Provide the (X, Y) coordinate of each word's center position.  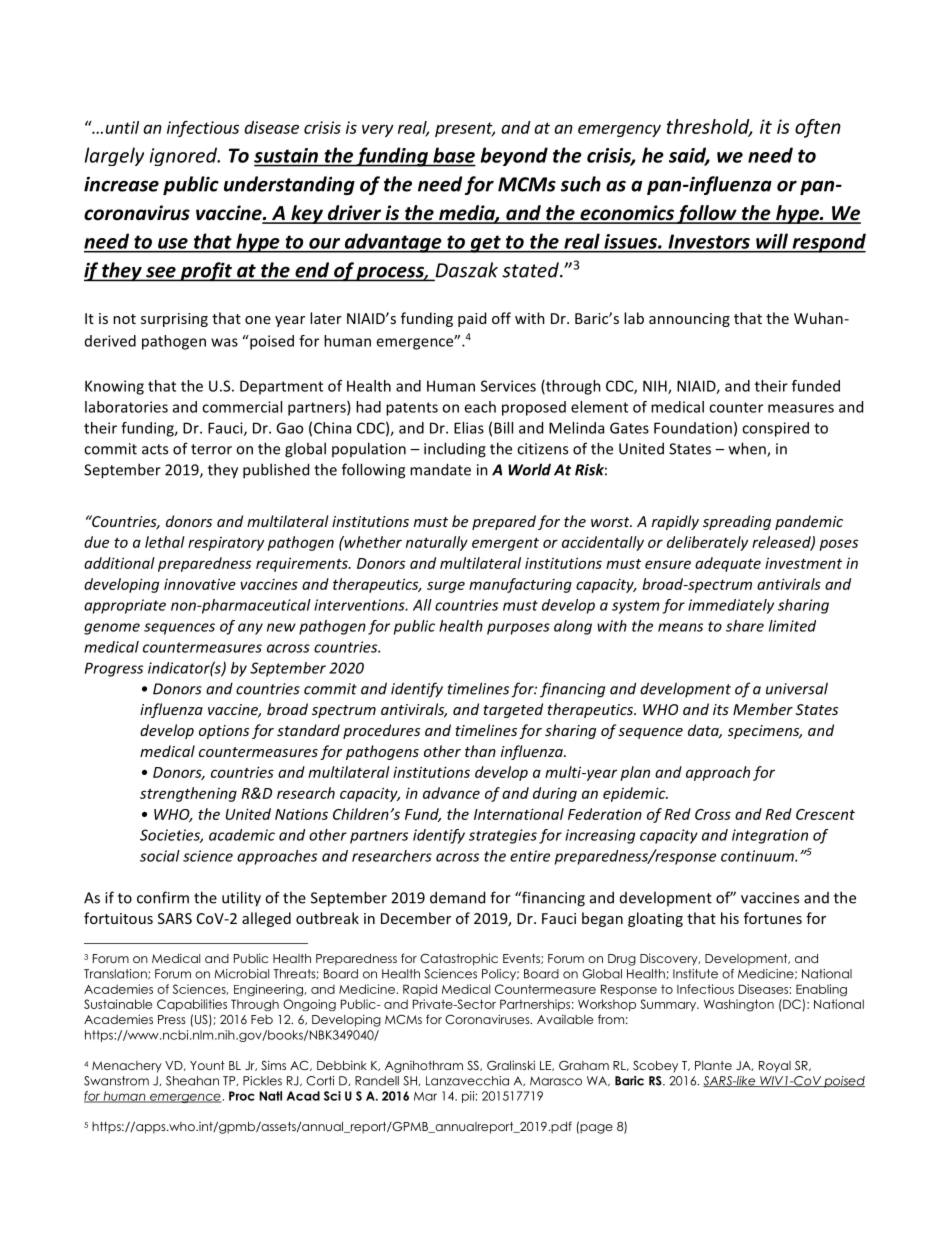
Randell (377, 1081)
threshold (709, 127)
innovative (200, 584)
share (745, 626)
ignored (185, 156)
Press (172, 1019)
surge (446, 587)
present (465, 129)
